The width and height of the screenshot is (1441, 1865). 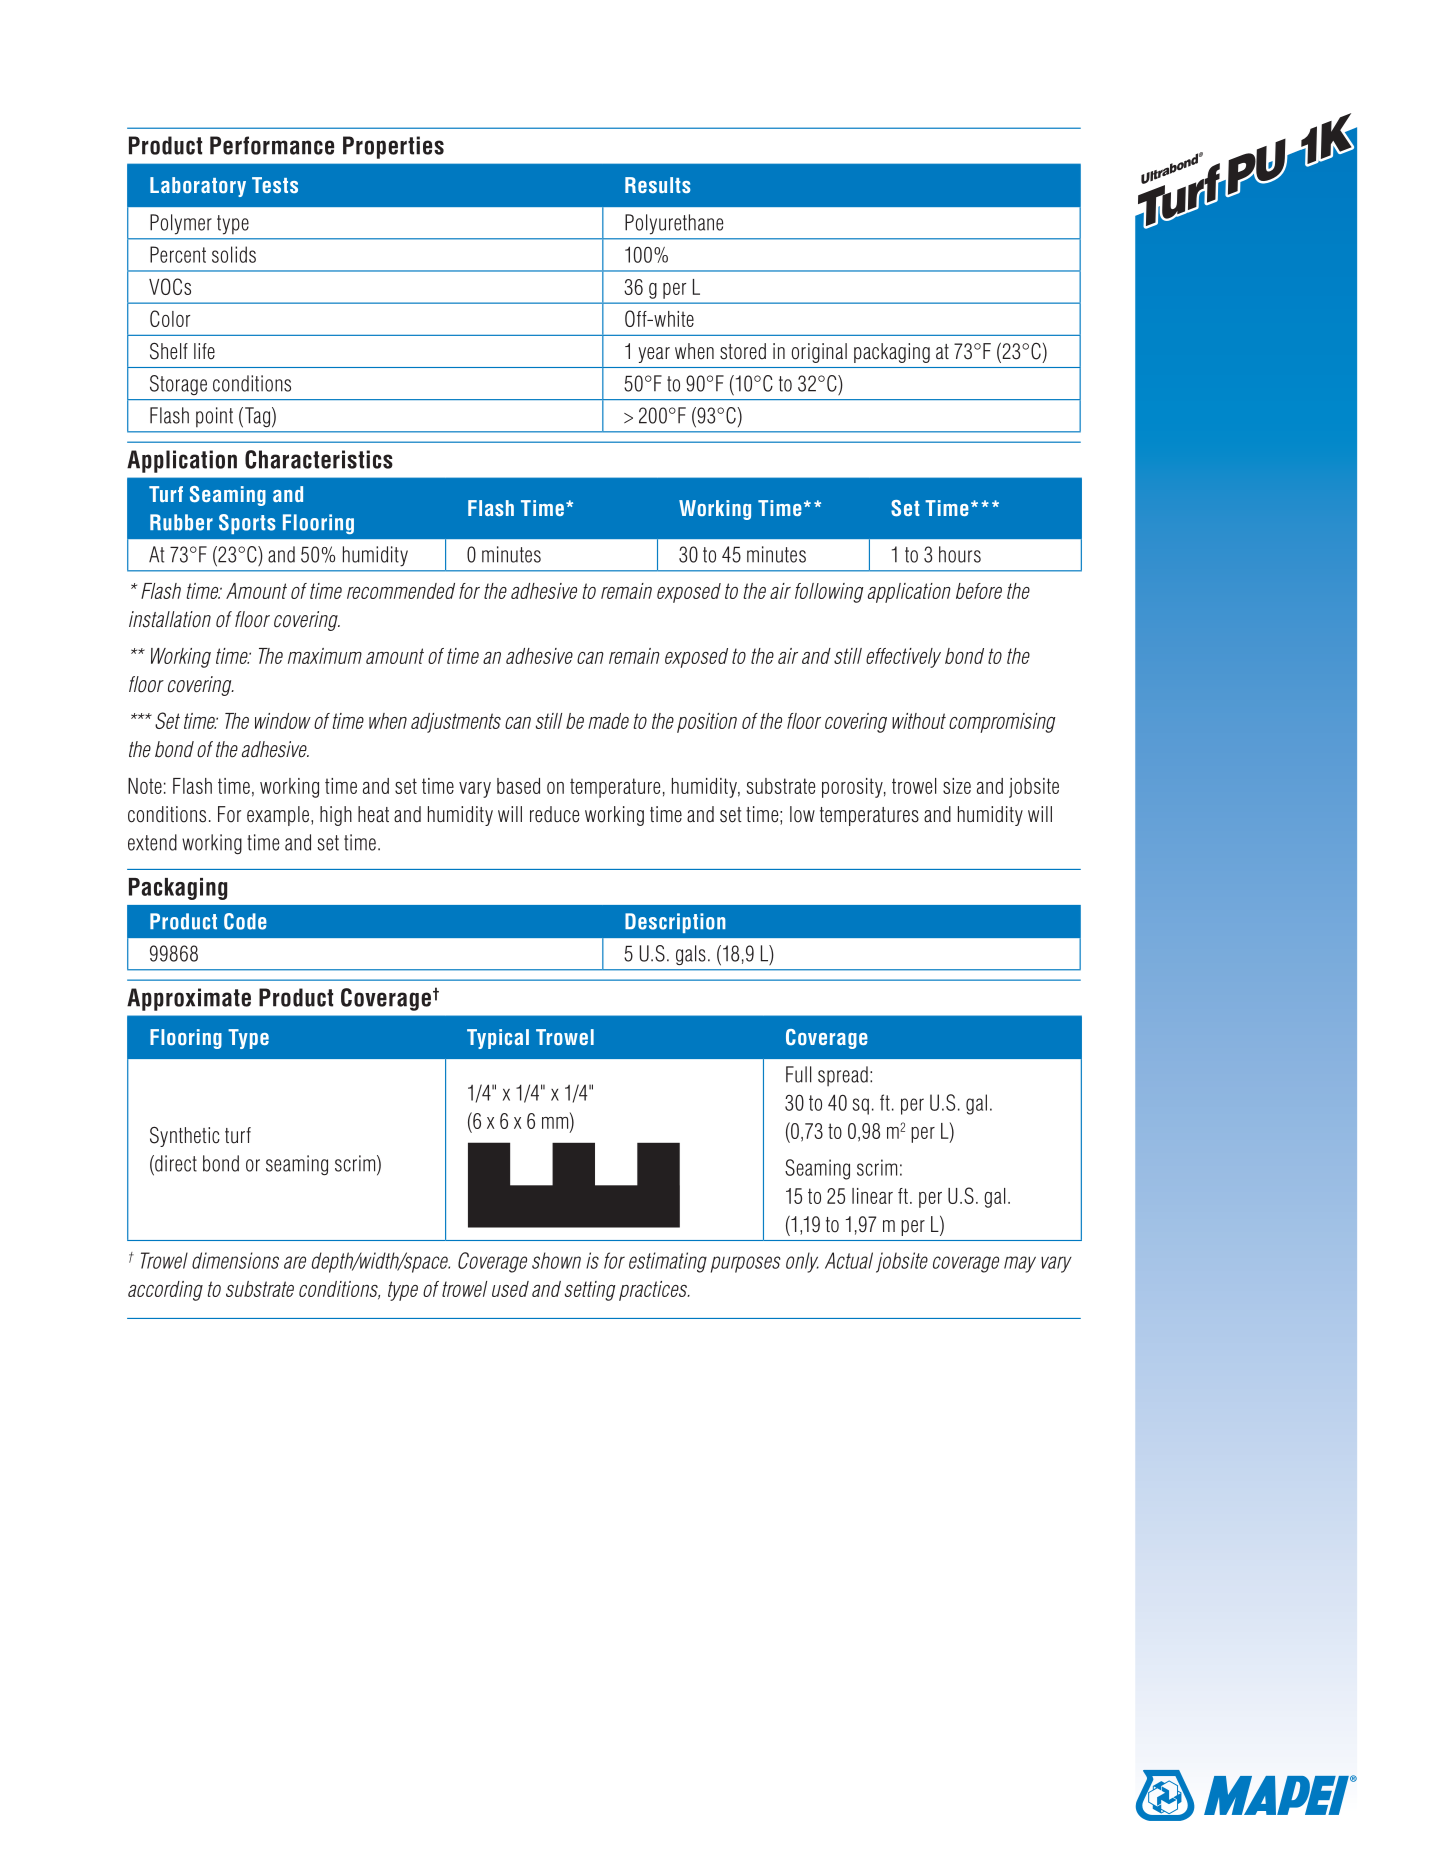 I want to click on reduce, so click(x=554, y=814).
